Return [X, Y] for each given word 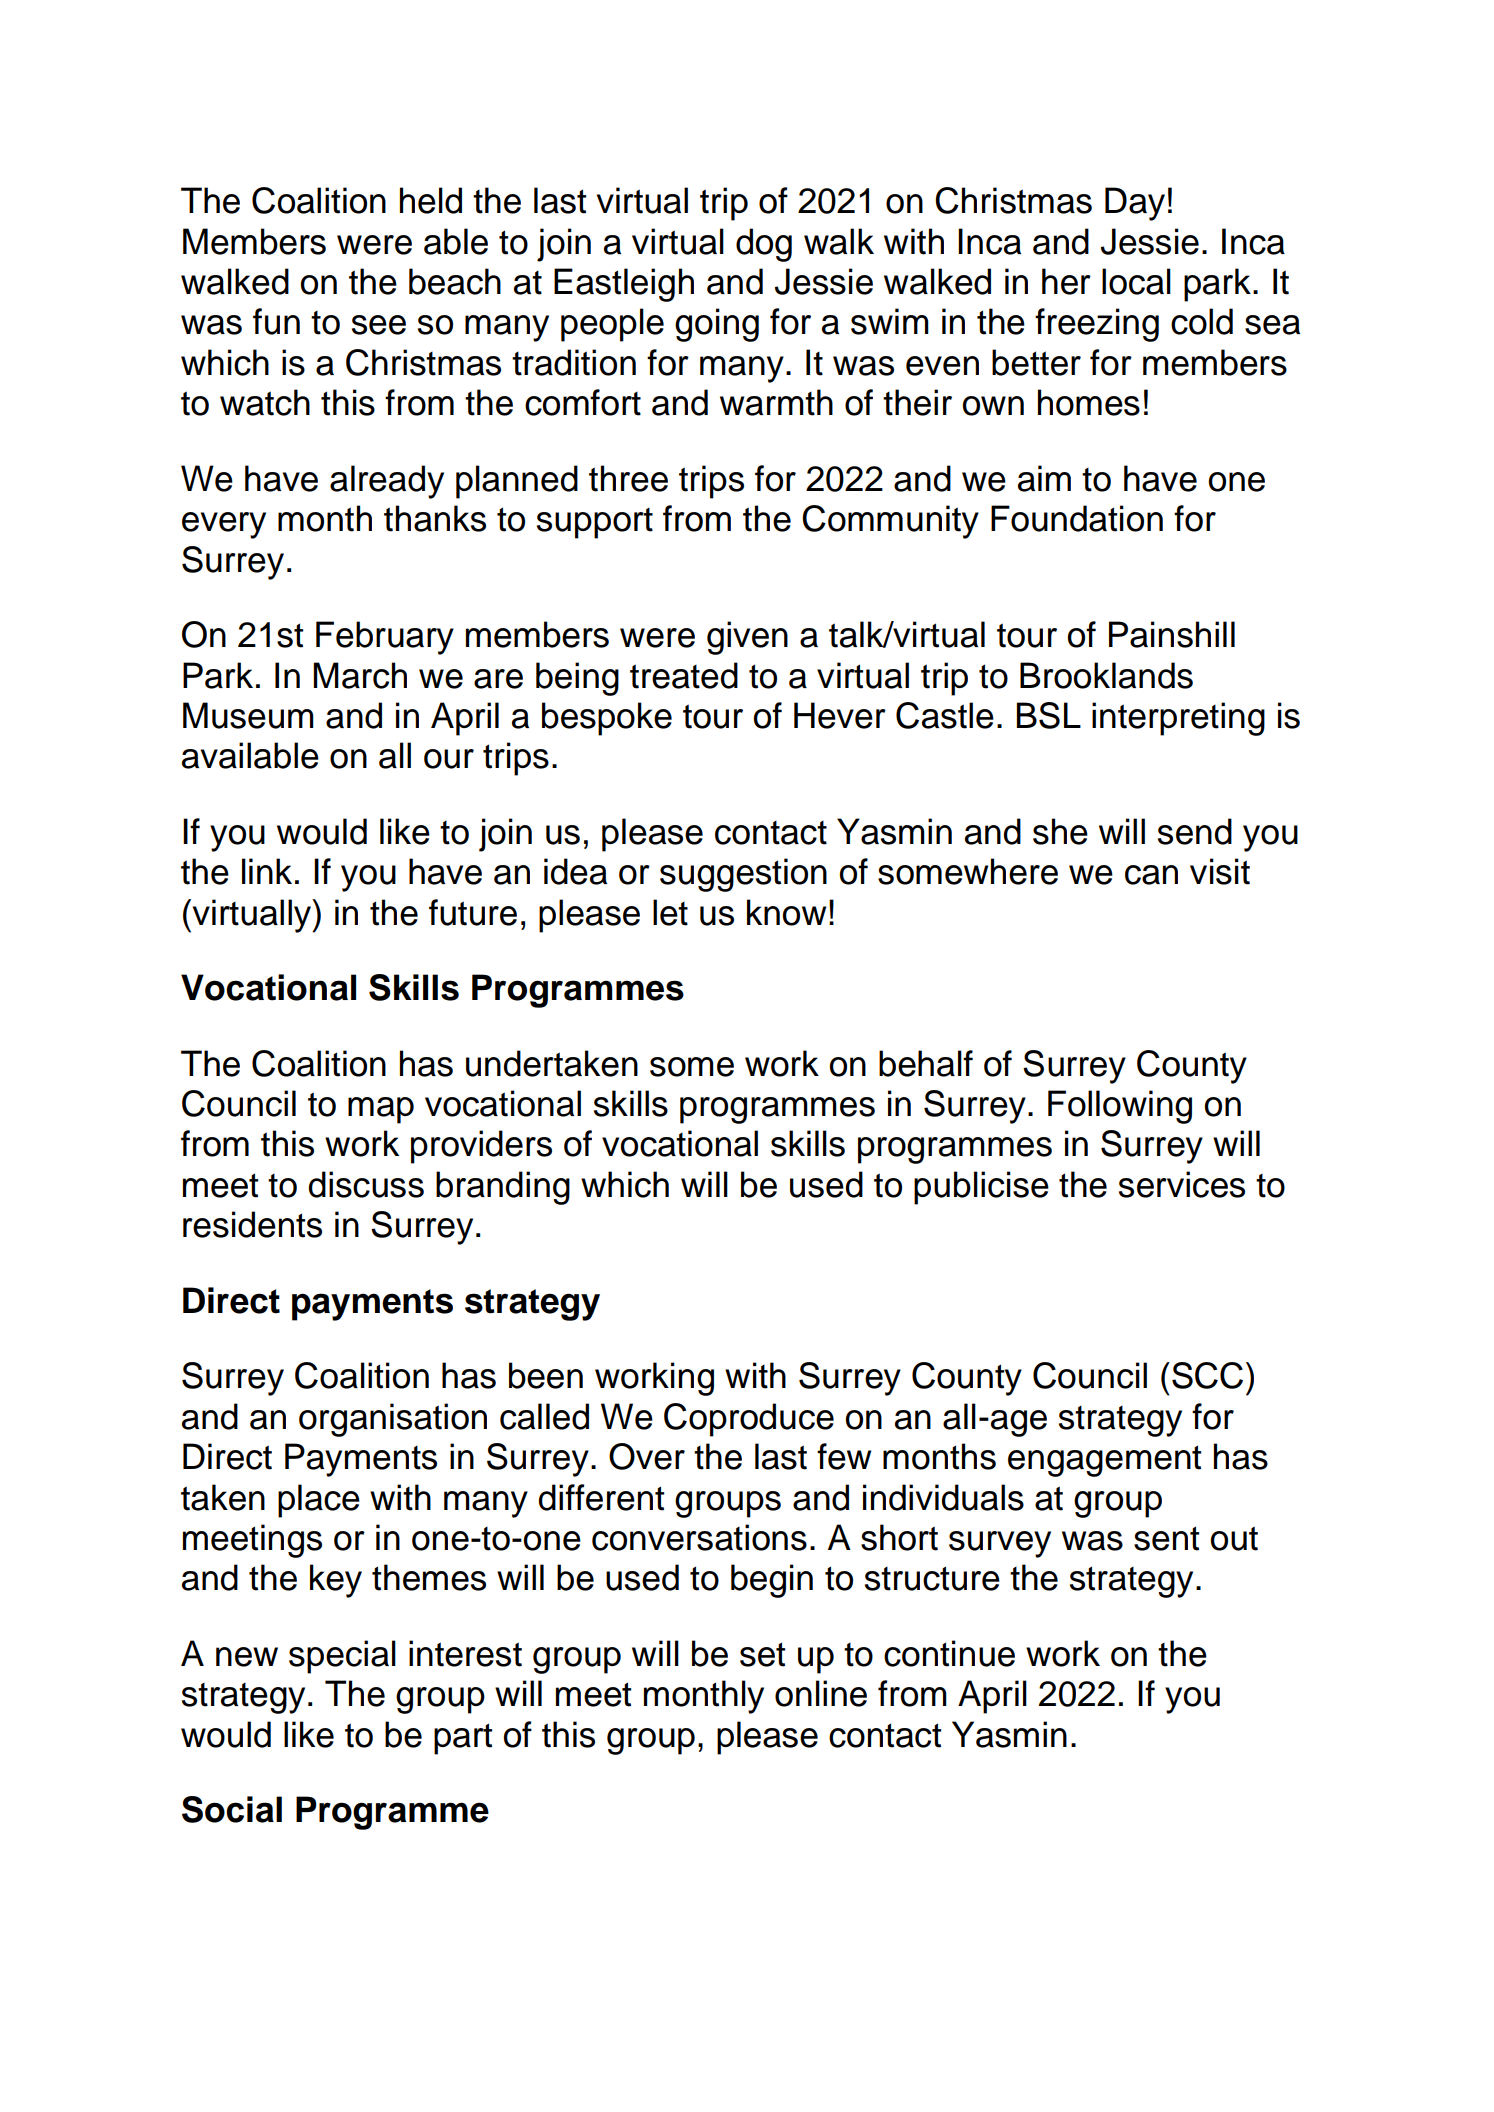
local [1136, 281]
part [463, 1739]
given [747, 638]
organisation [393, 1420]
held [431, 200]
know [786, 912]
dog [764, 245]
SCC [1207, 1375]
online [821, 1693]
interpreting [1178, 719]
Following [1120, 1107]
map [381, 1110]
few [844, 1456]
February [385, 638]
